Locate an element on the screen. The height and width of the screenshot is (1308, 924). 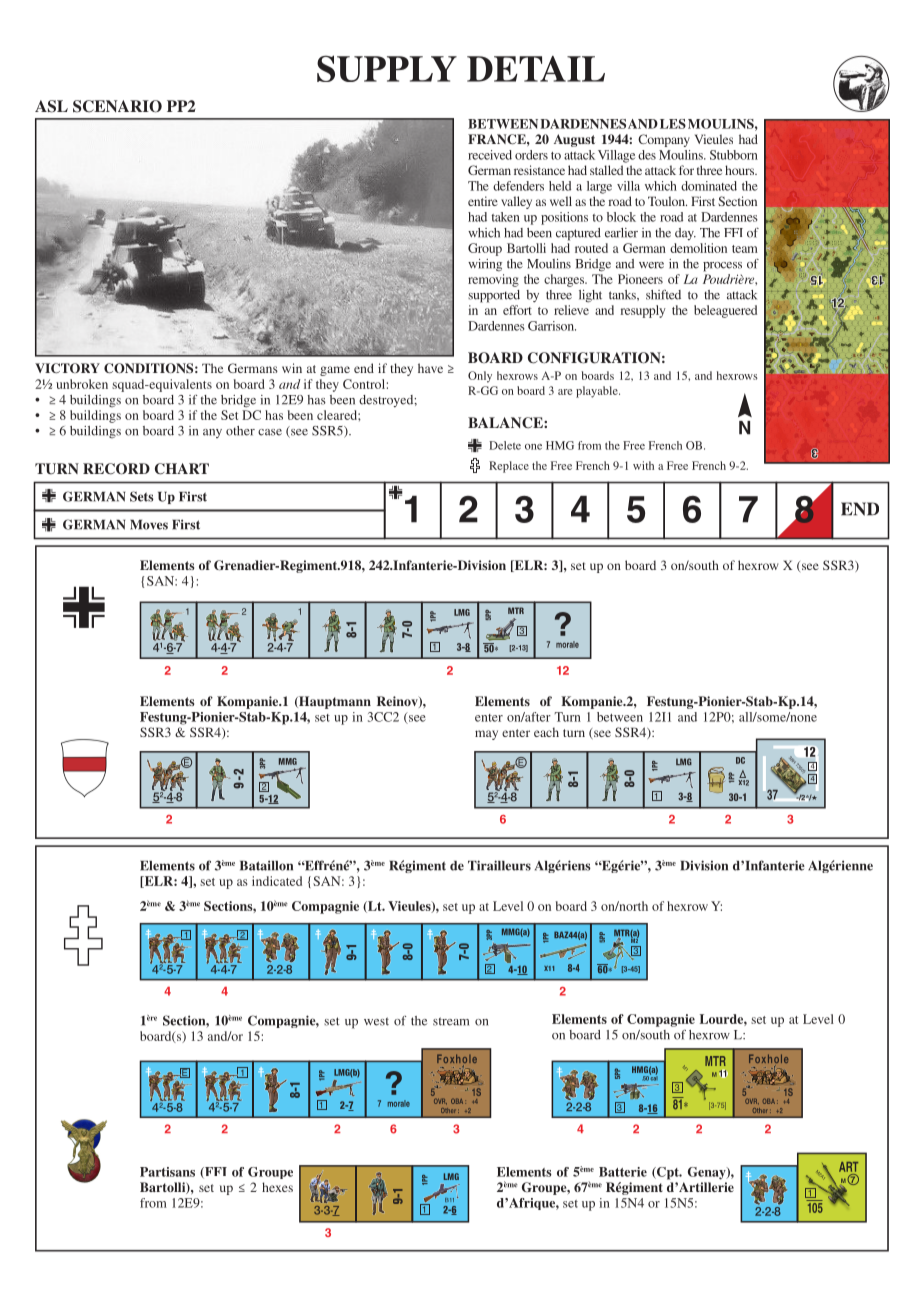
may is located at coordinates (486, 735).
